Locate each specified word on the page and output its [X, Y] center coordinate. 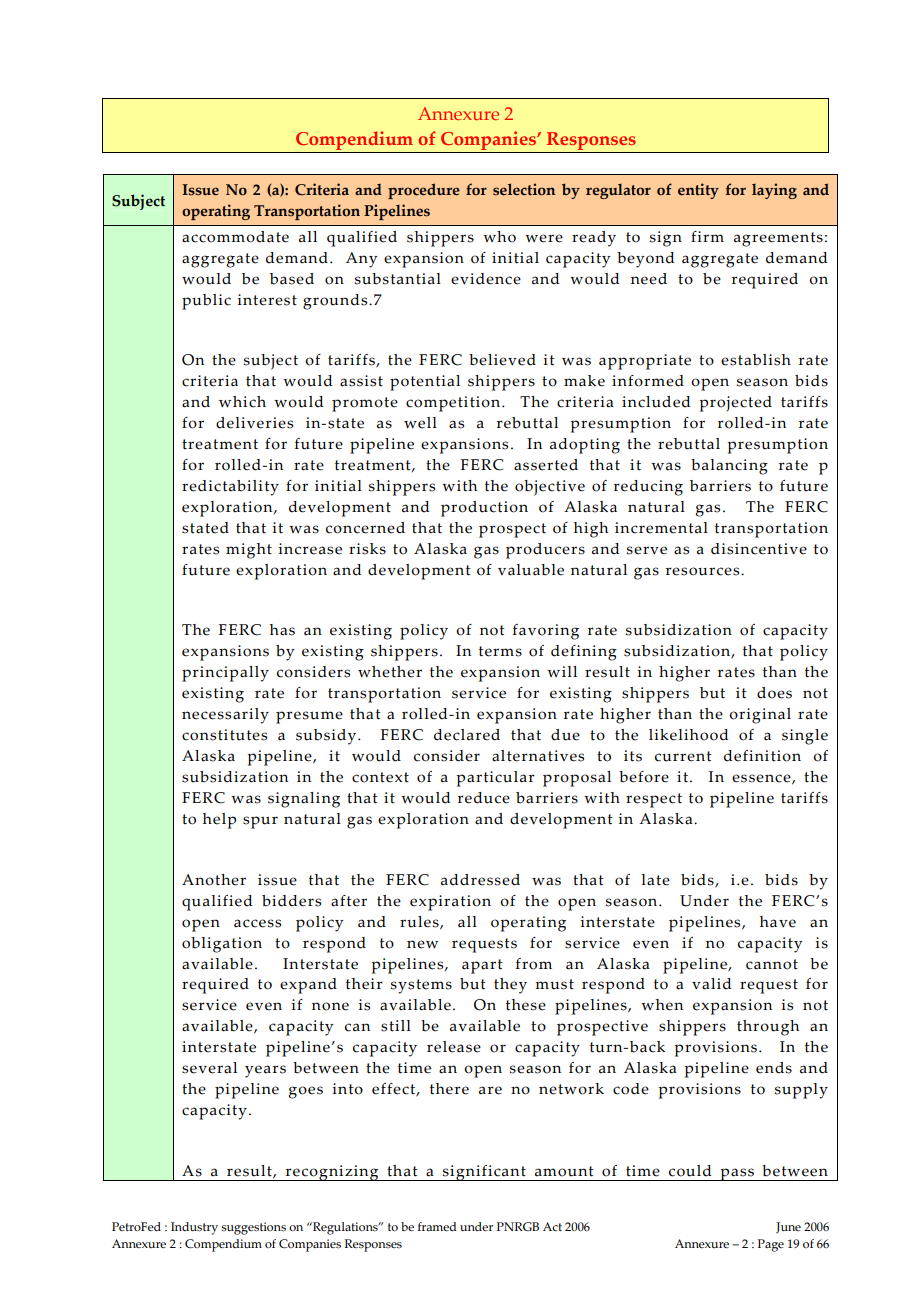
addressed [480, 880]
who [499, 237]
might [249, 551]
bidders [291, 901]
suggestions [253, 1228]
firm [707, 236]
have [778, 922]
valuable [531, 570]
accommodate [235, 237]
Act [552, 1226]
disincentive [759, 549]
